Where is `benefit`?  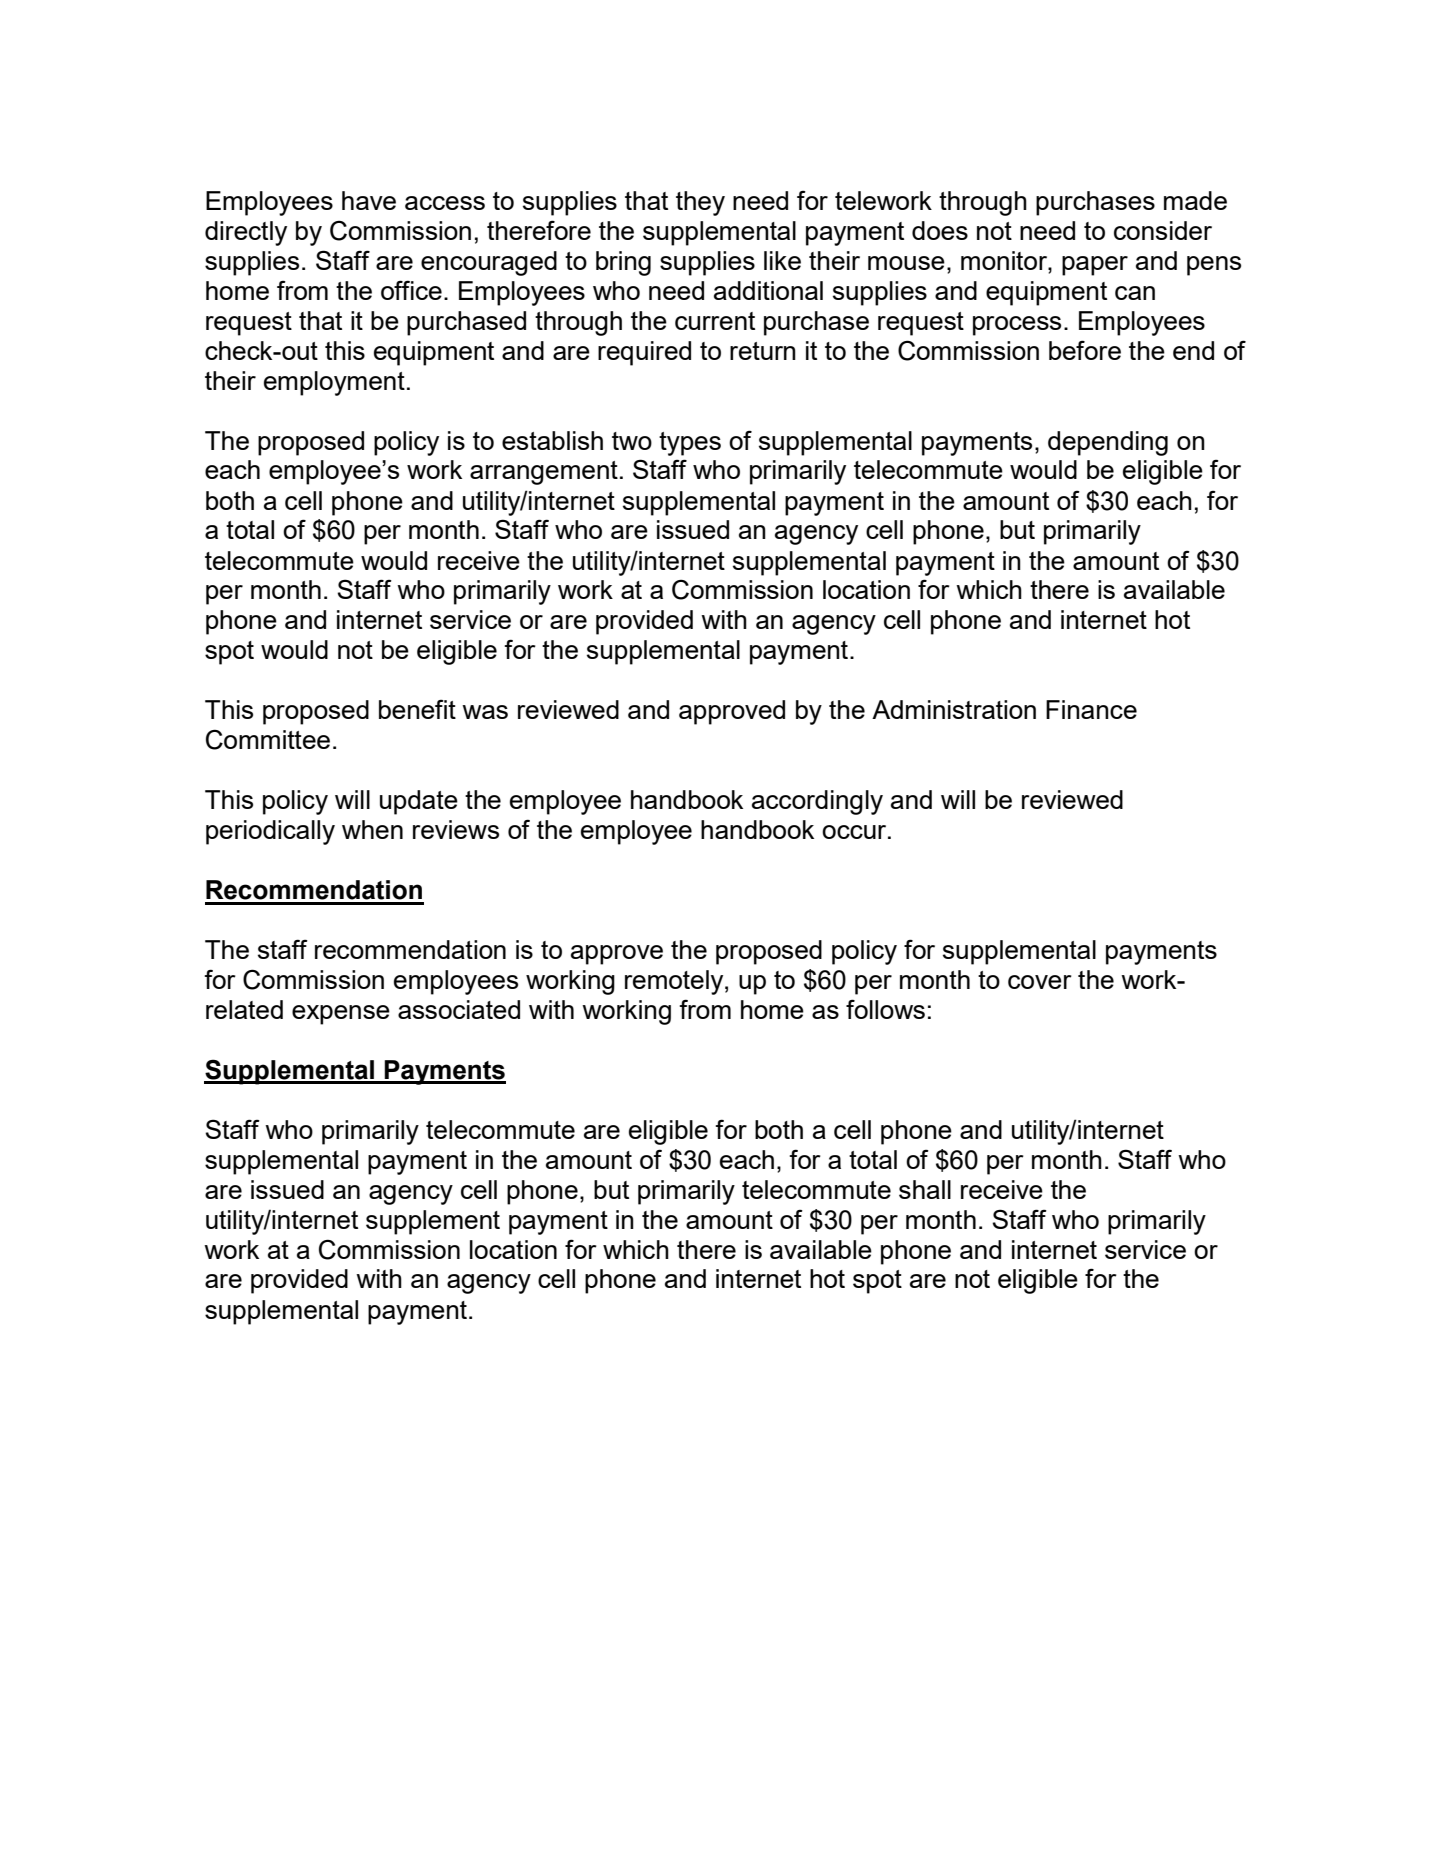 benefit is located at coordinates (417, 709).
